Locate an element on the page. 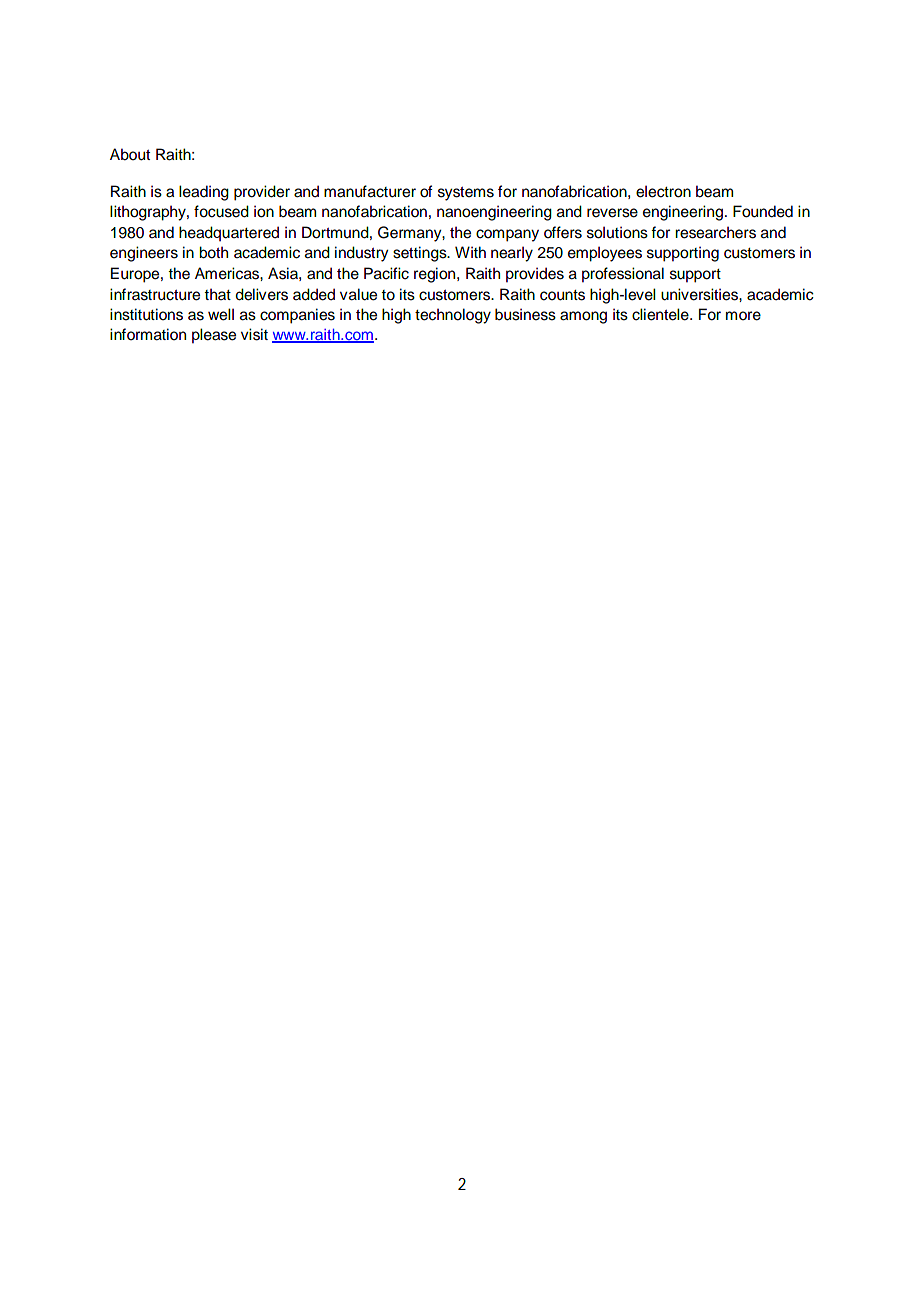 The width and height of the document is (924, 1308). With is located at coordinates (470, 252).
